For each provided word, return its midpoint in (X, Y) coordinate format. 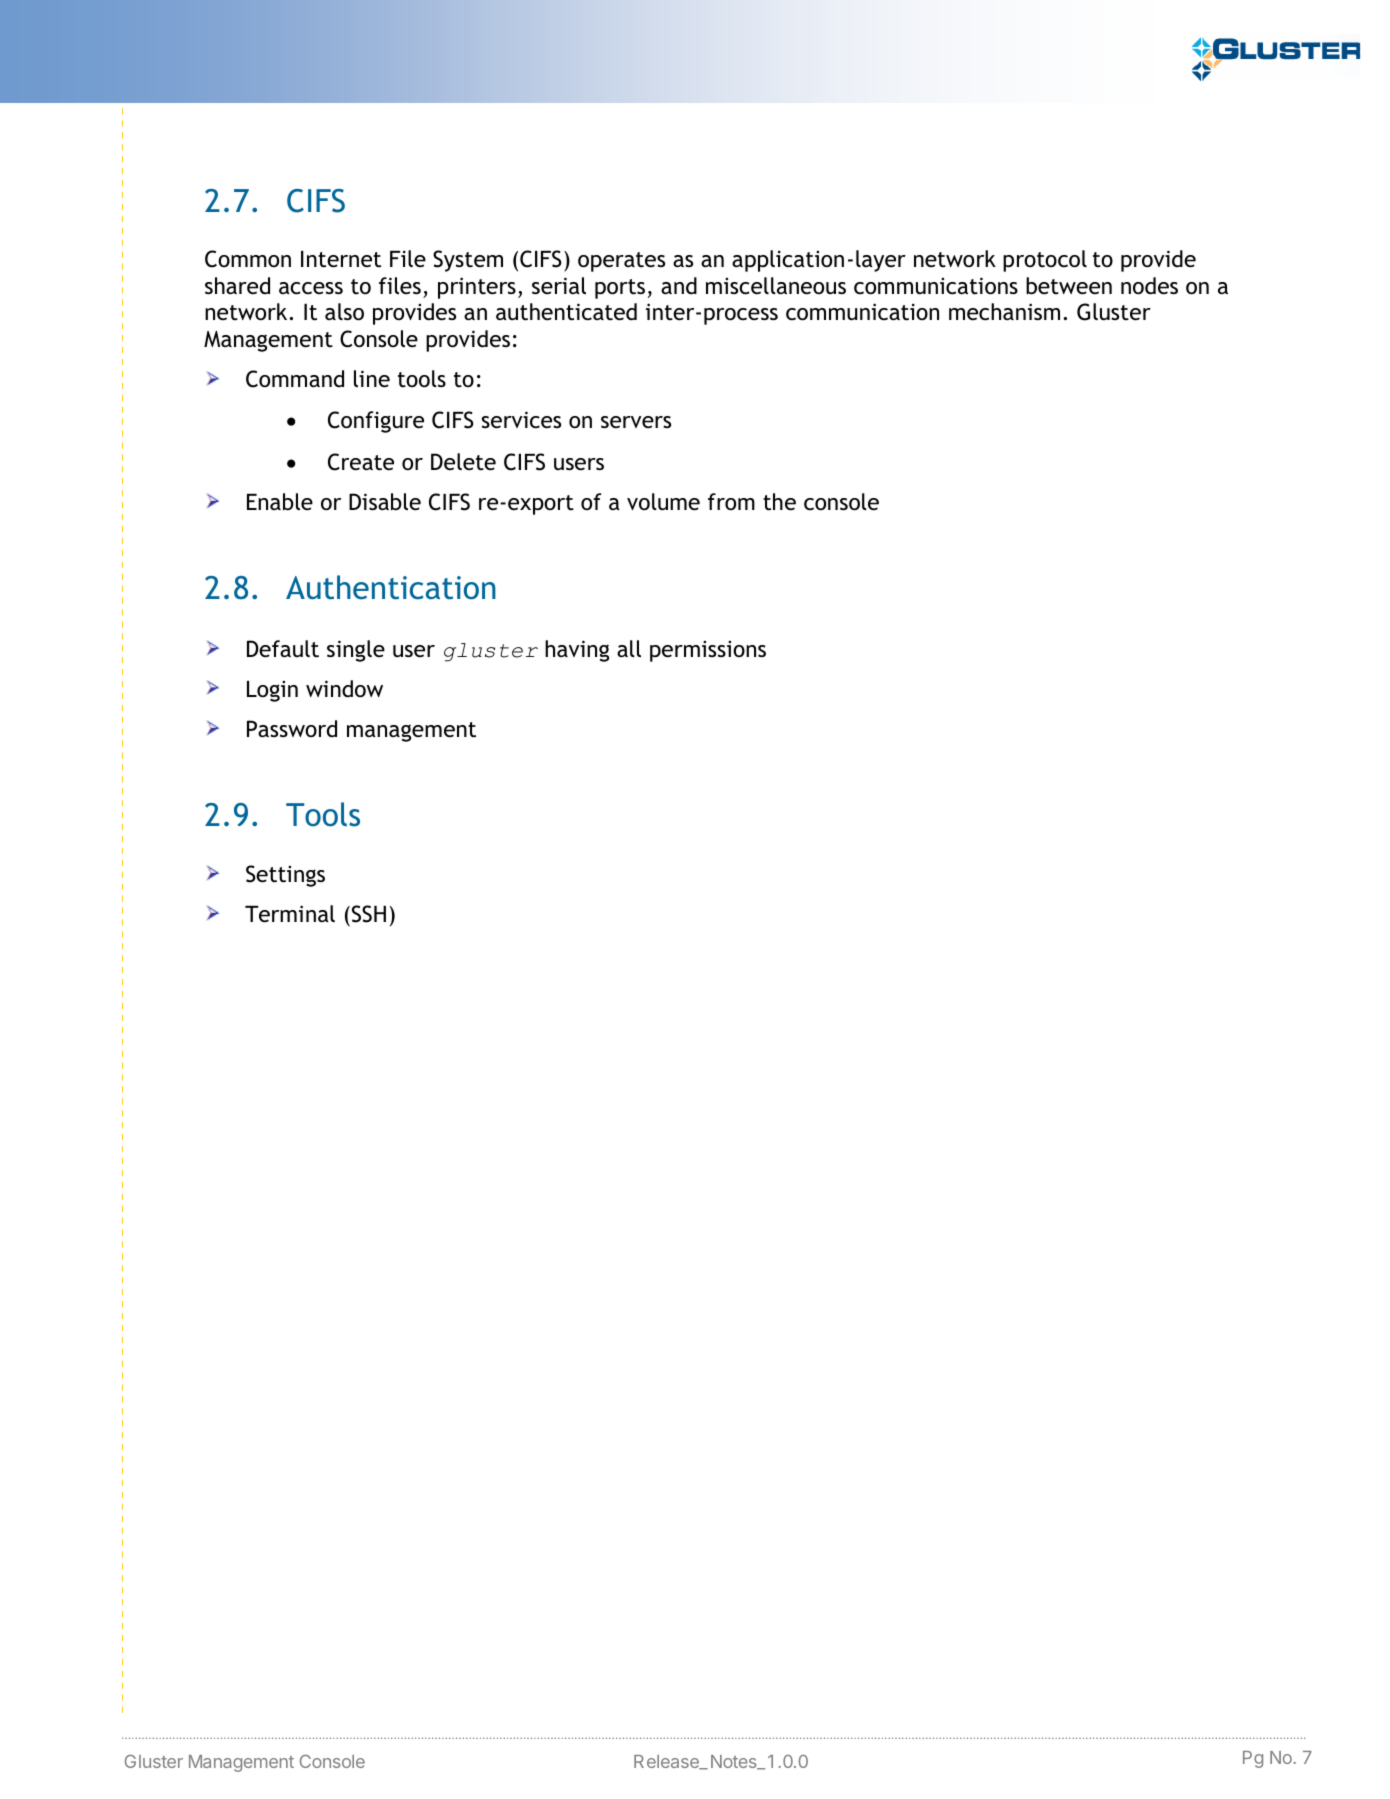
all (629, 648)
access (311, 288)
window (344, 689)
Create (361, 462)
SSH (367, 914)
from (731, 501)
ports (620, 289)
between (1069, 286)
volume (663, 502)
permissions (708, 651)
